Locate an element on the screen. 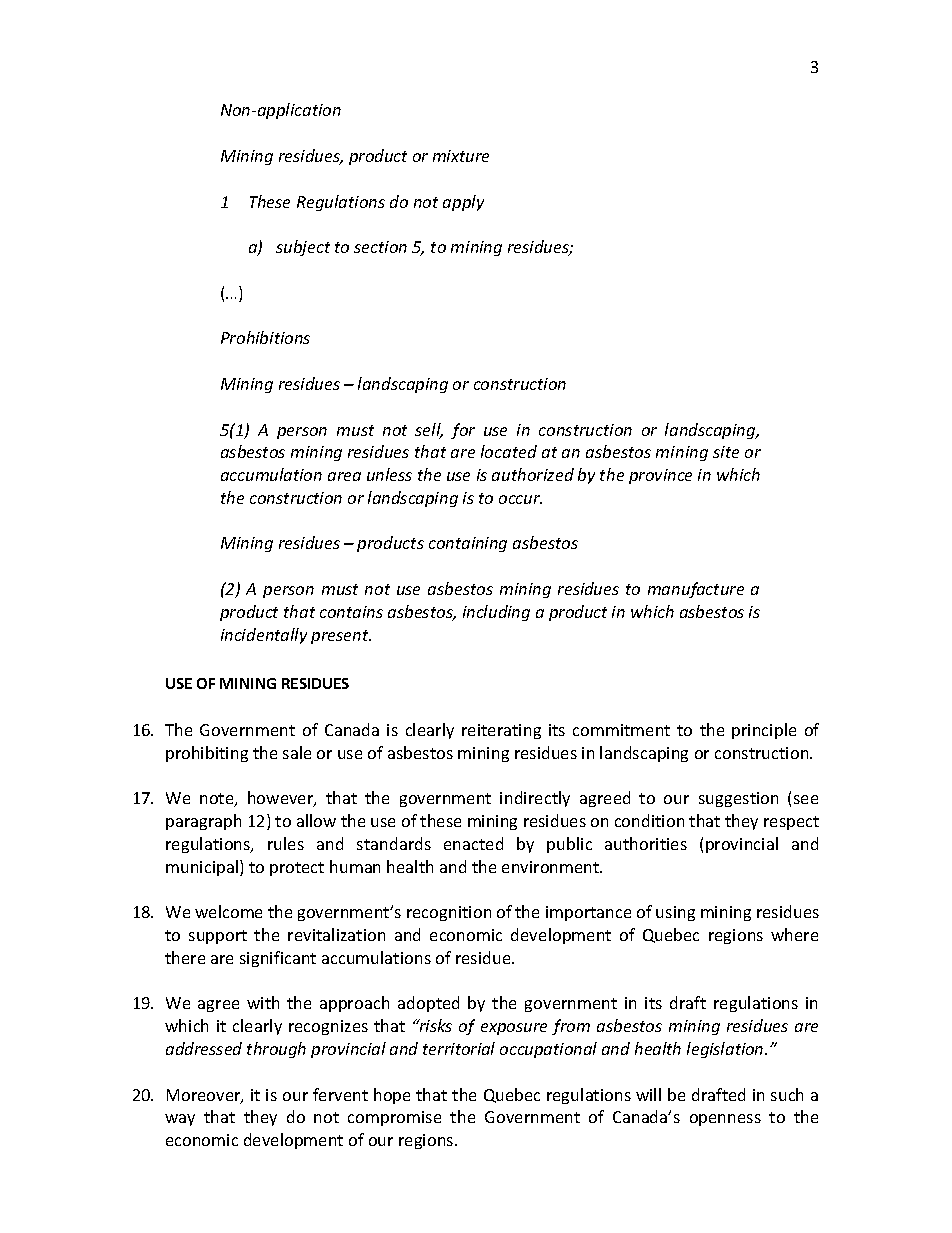 The image size is (952, 1233). site is located at coordinates (726, 452).
